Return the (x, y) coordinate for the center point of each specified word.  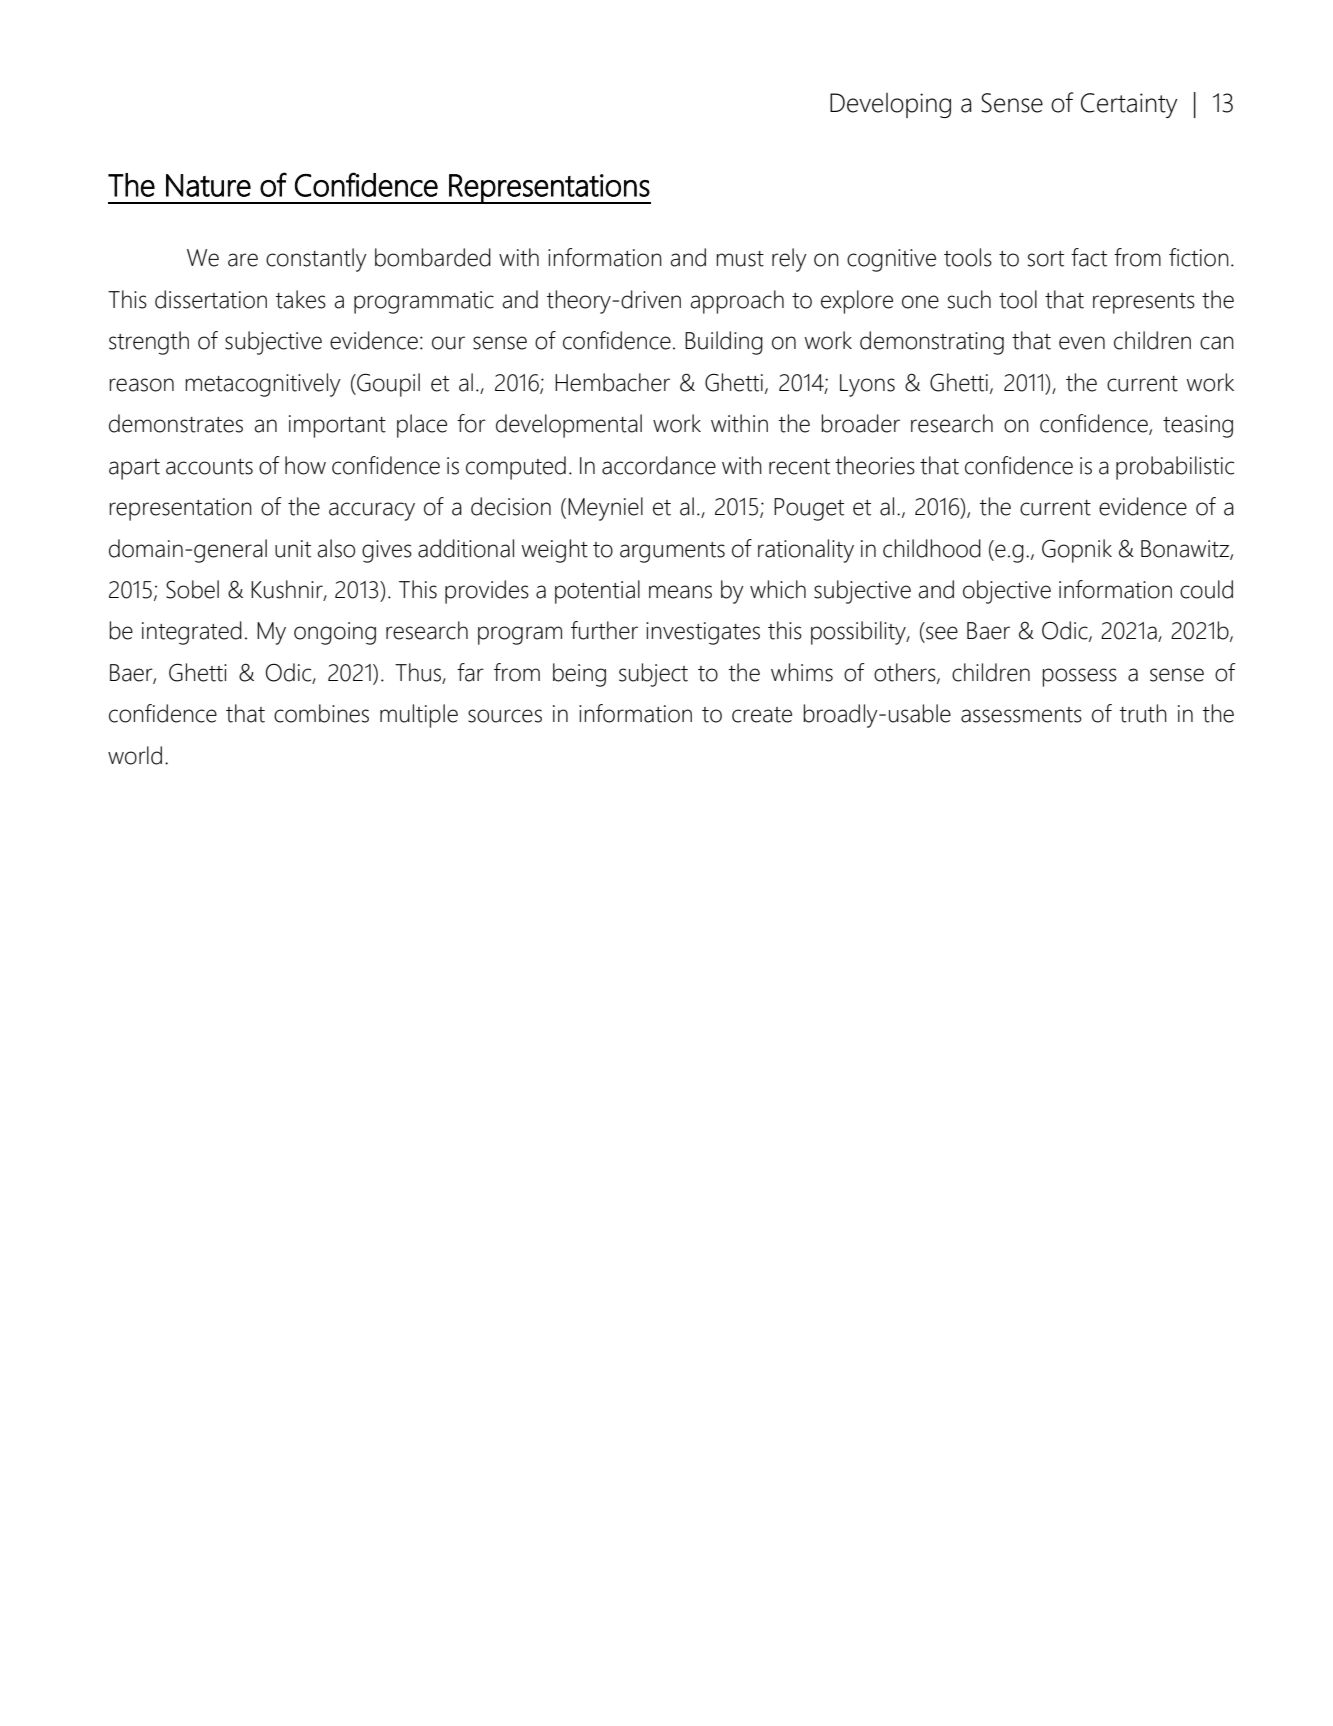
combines (321, 713)
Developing (890, 105)
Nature (208, 185)
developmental (569, 426)
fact (1089, 257)
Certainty (1129, 105)
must (740, 259)
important (337, 426)
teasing (1198, 426)
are (243, 260)
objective (1007, 592)
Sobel (192, 589)
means (680, 592)
